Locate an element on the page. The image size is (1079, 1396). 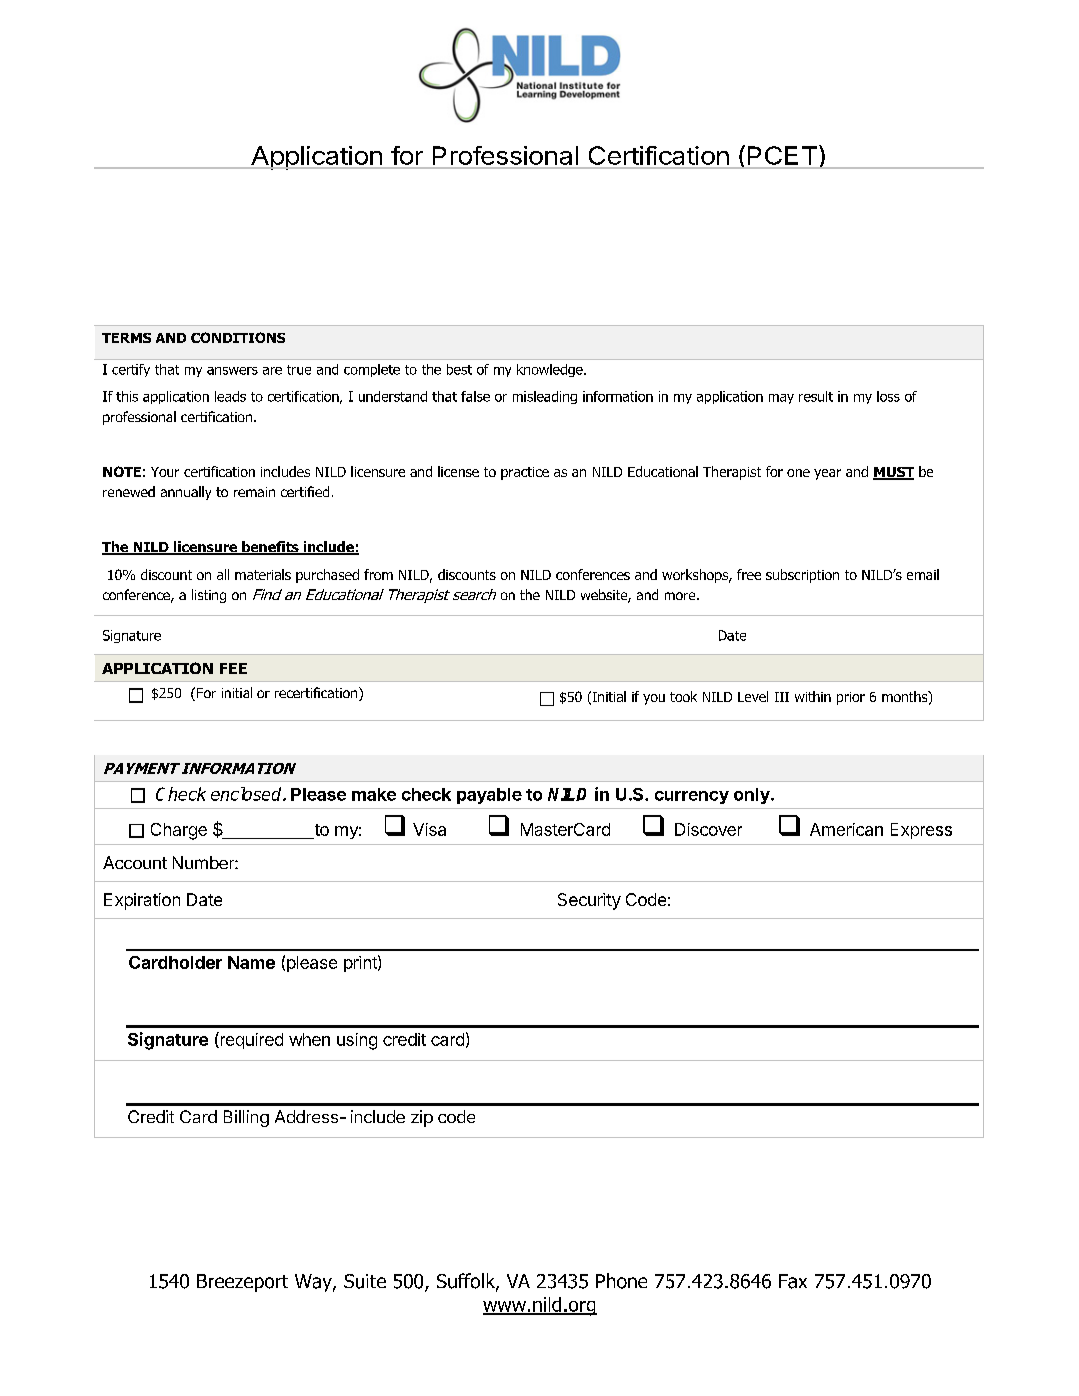
Fax is located at coordinates (793, 1281).
